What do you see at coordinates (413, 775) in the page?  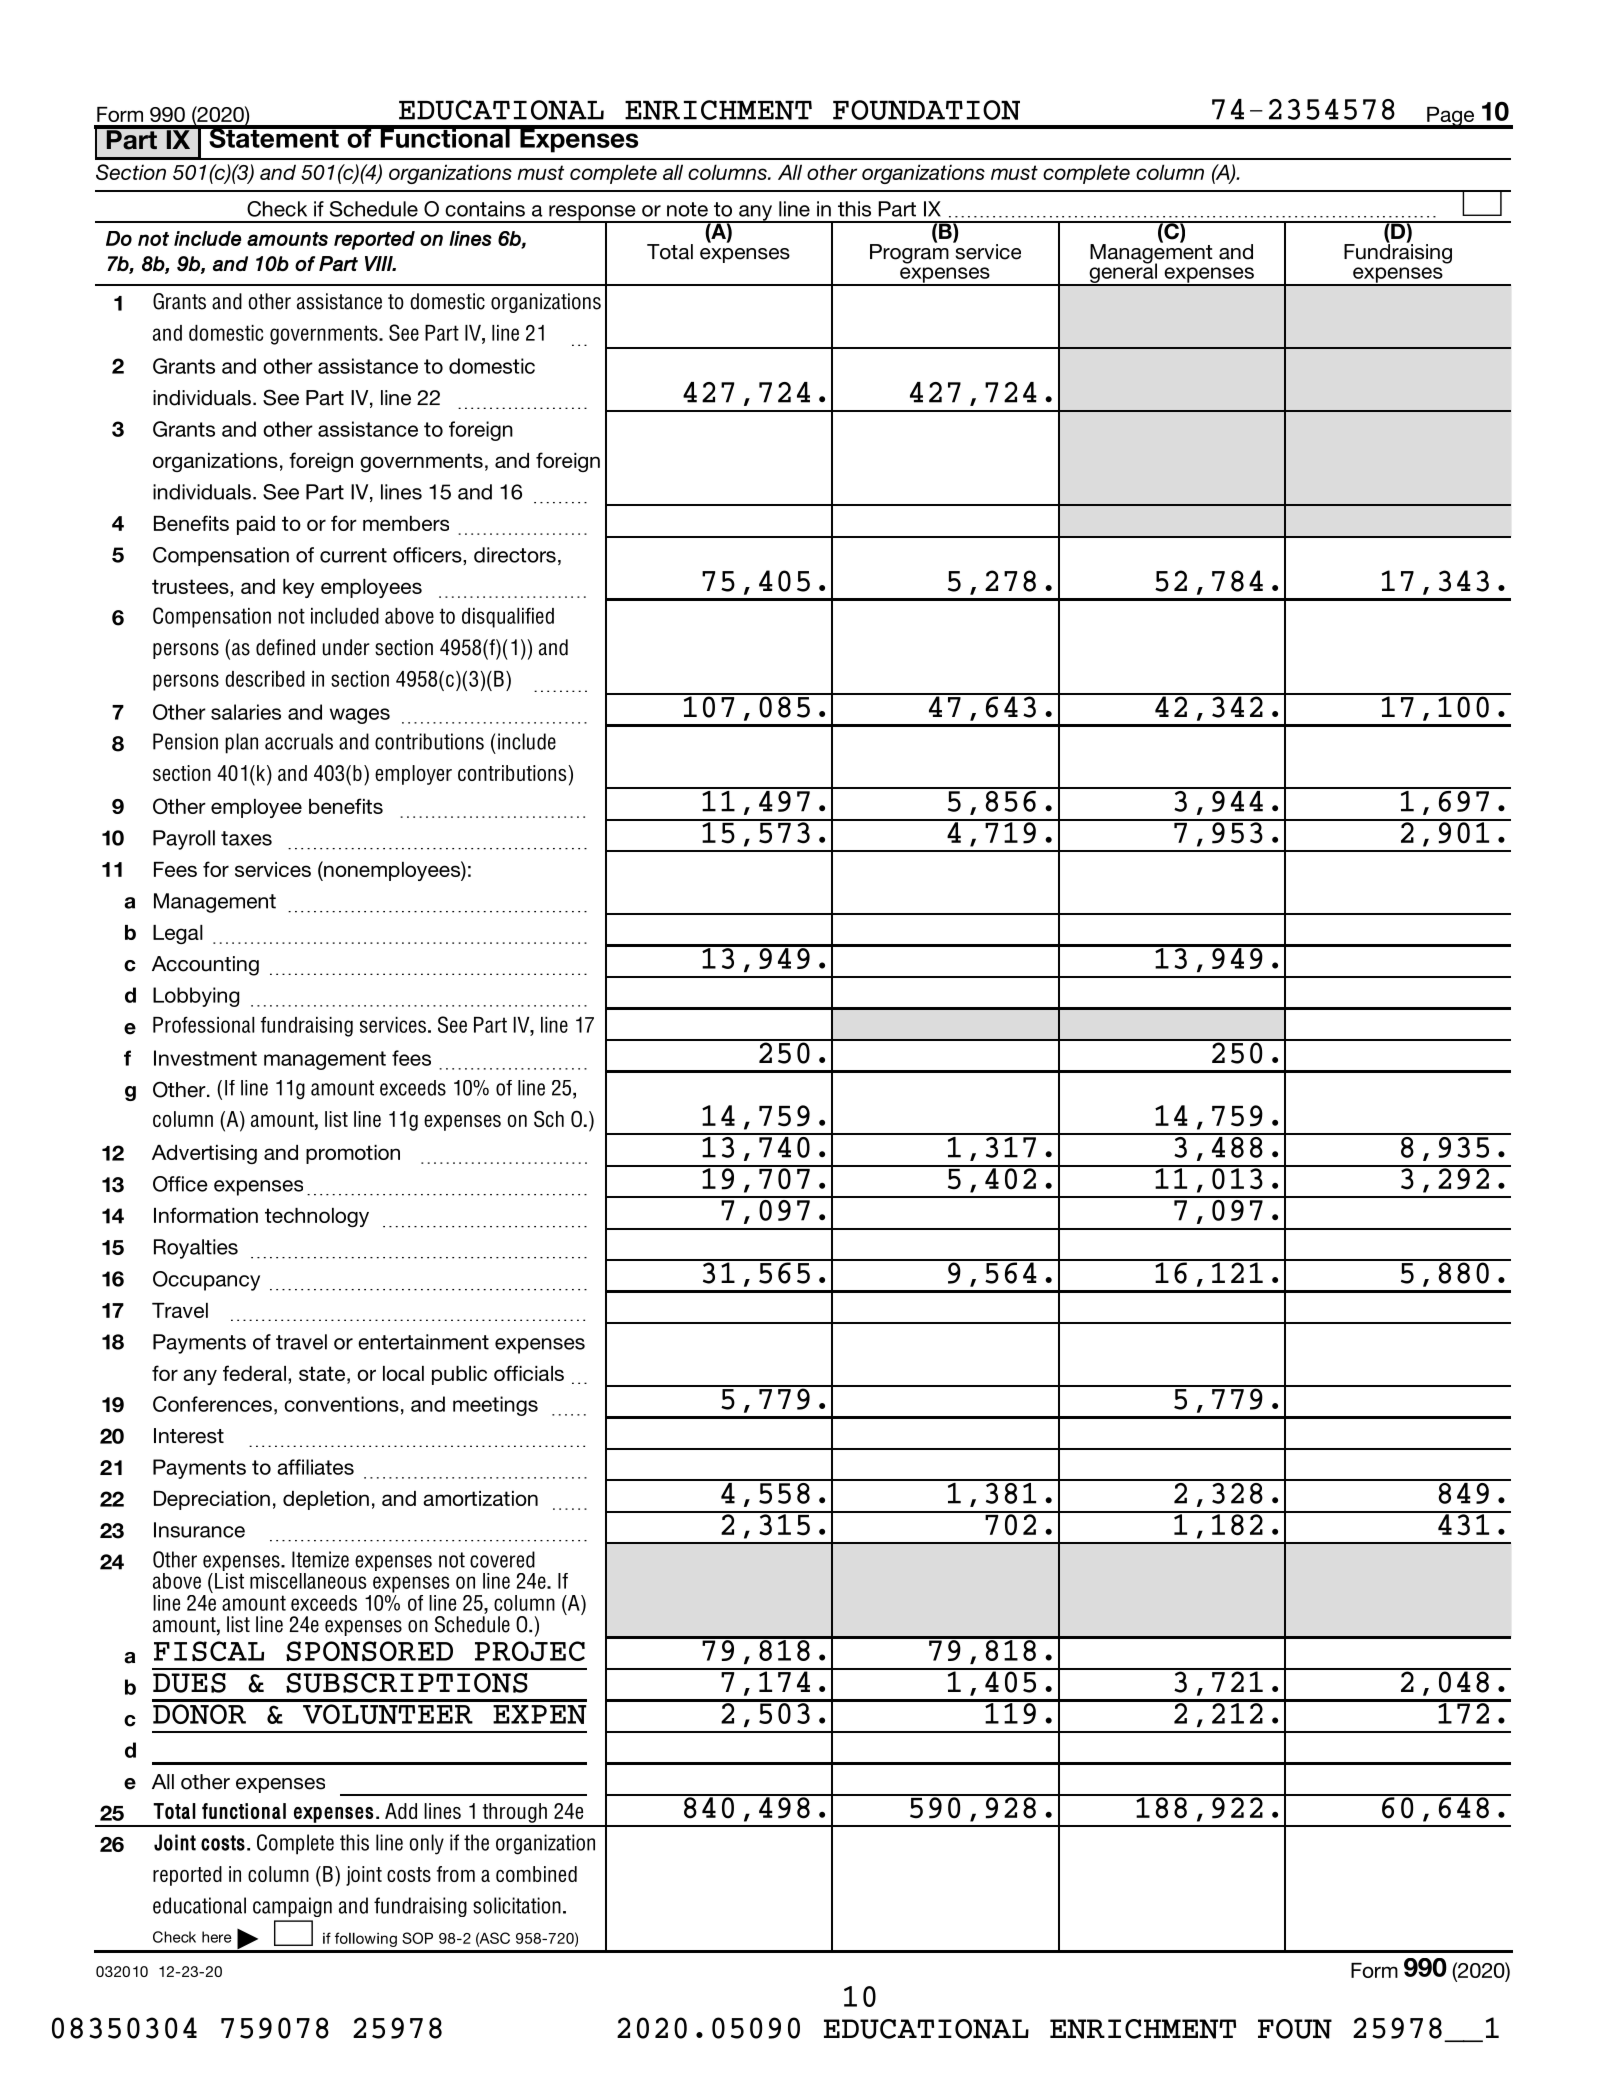 I see `employer` at bounding box center [413, 775].
